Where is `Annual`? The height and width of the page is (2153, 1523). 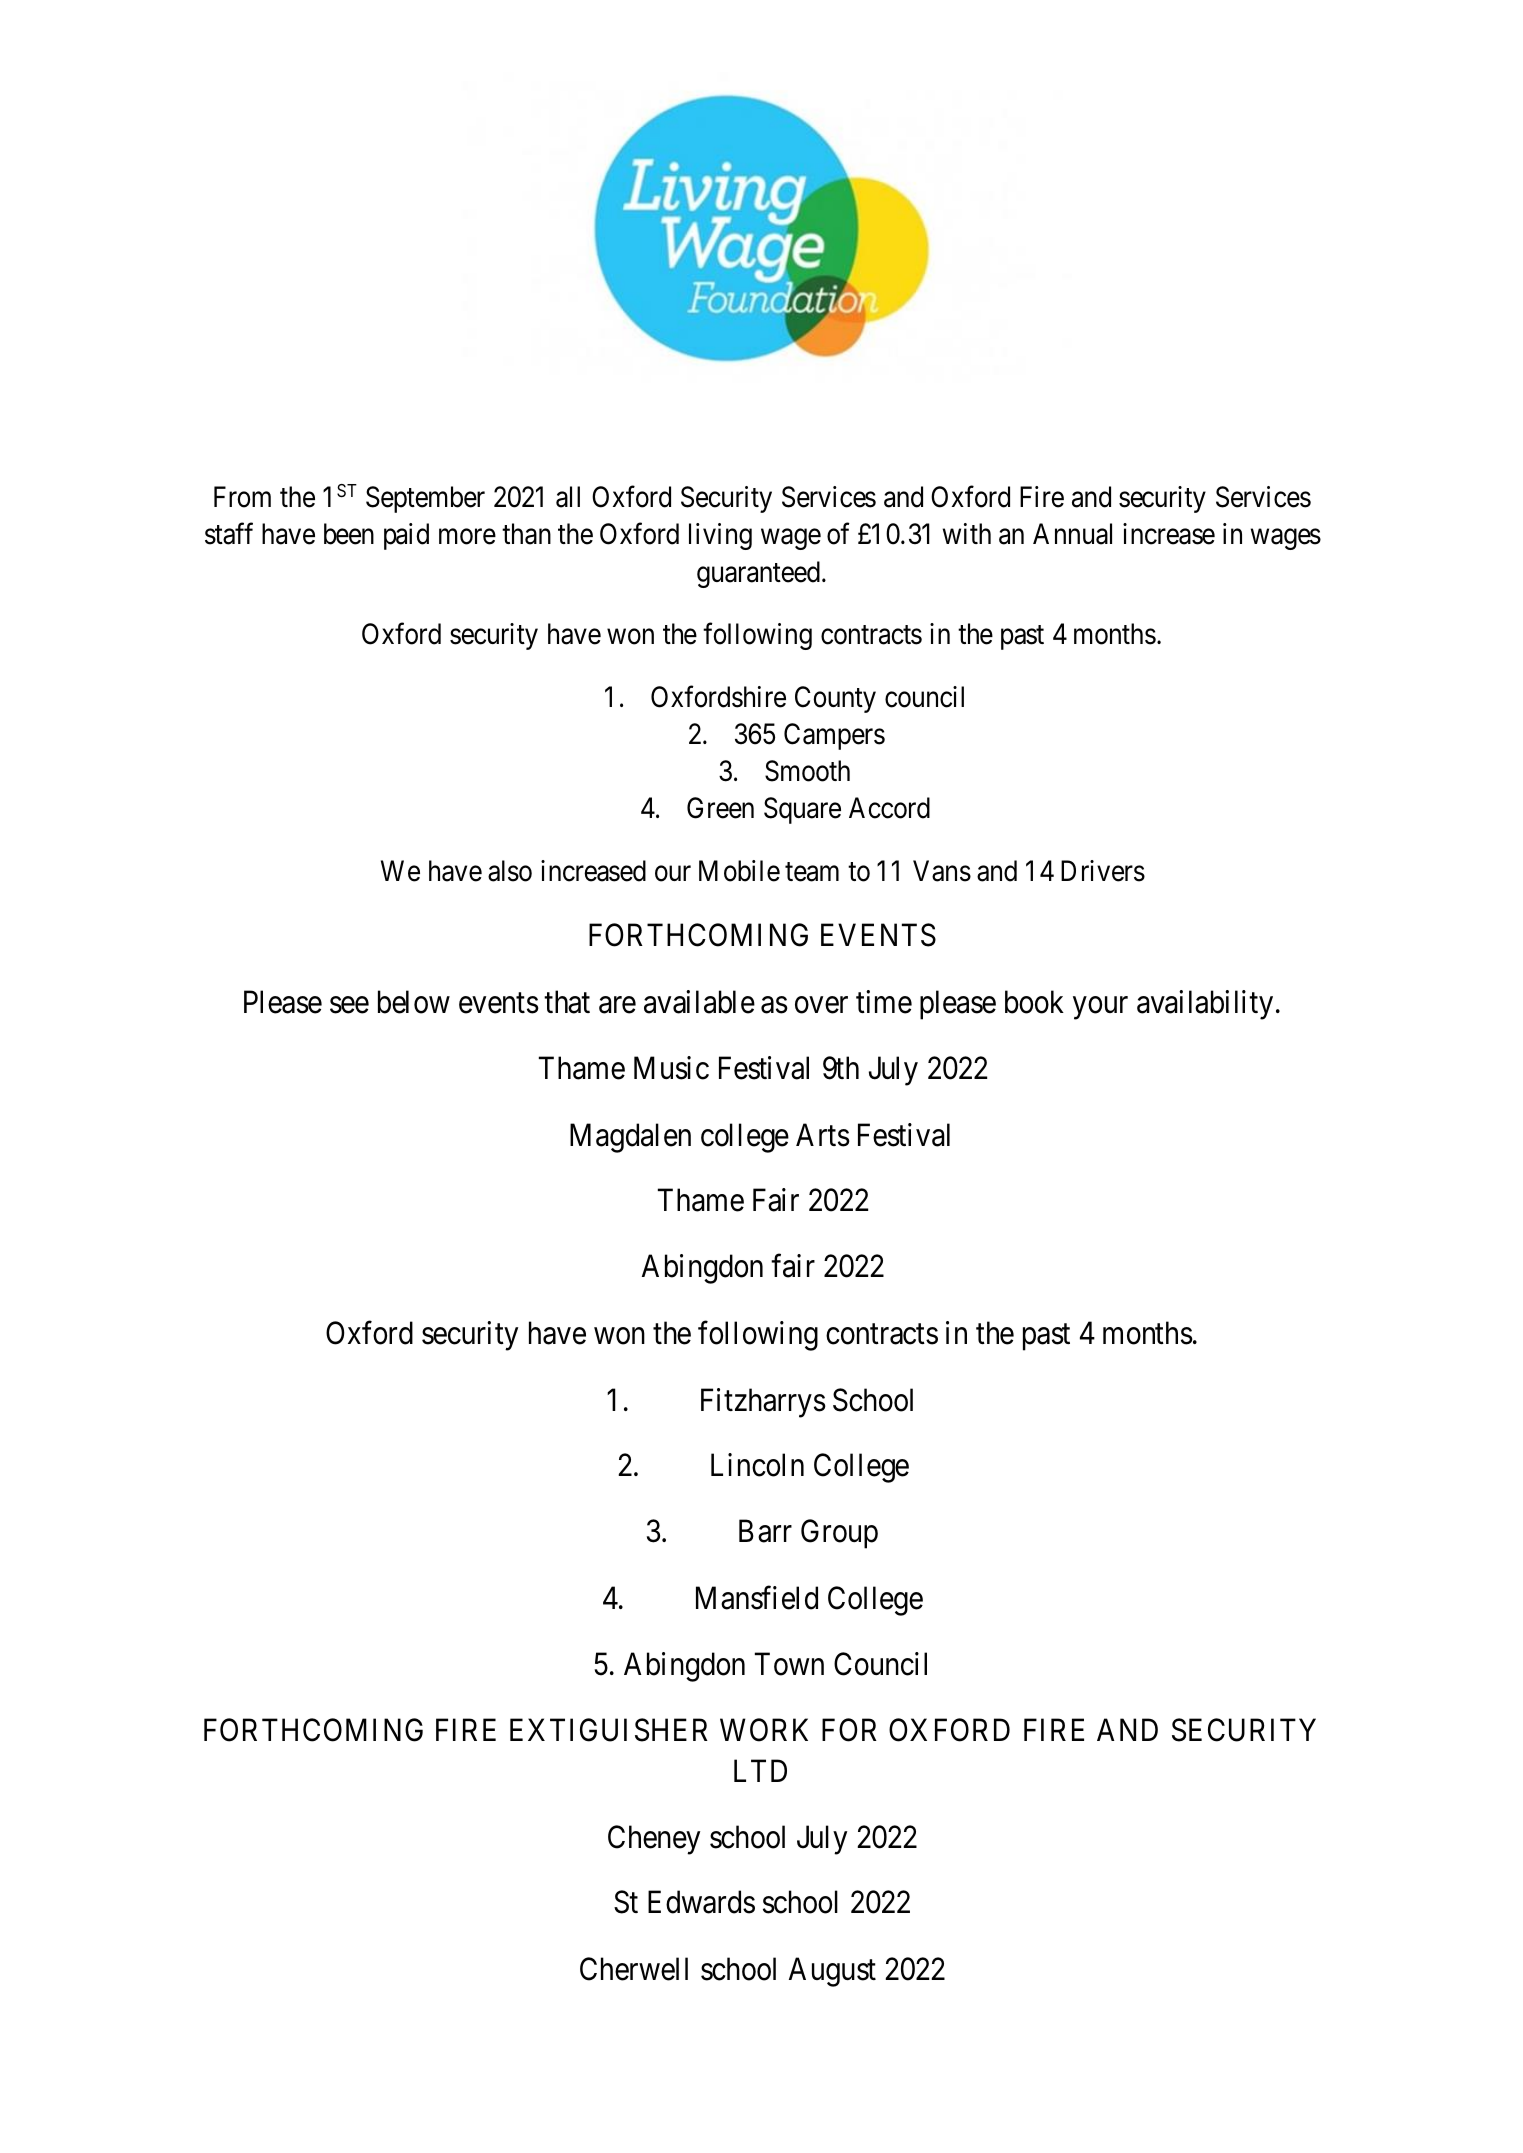 Annual is located at coordinates (1072, 534).
